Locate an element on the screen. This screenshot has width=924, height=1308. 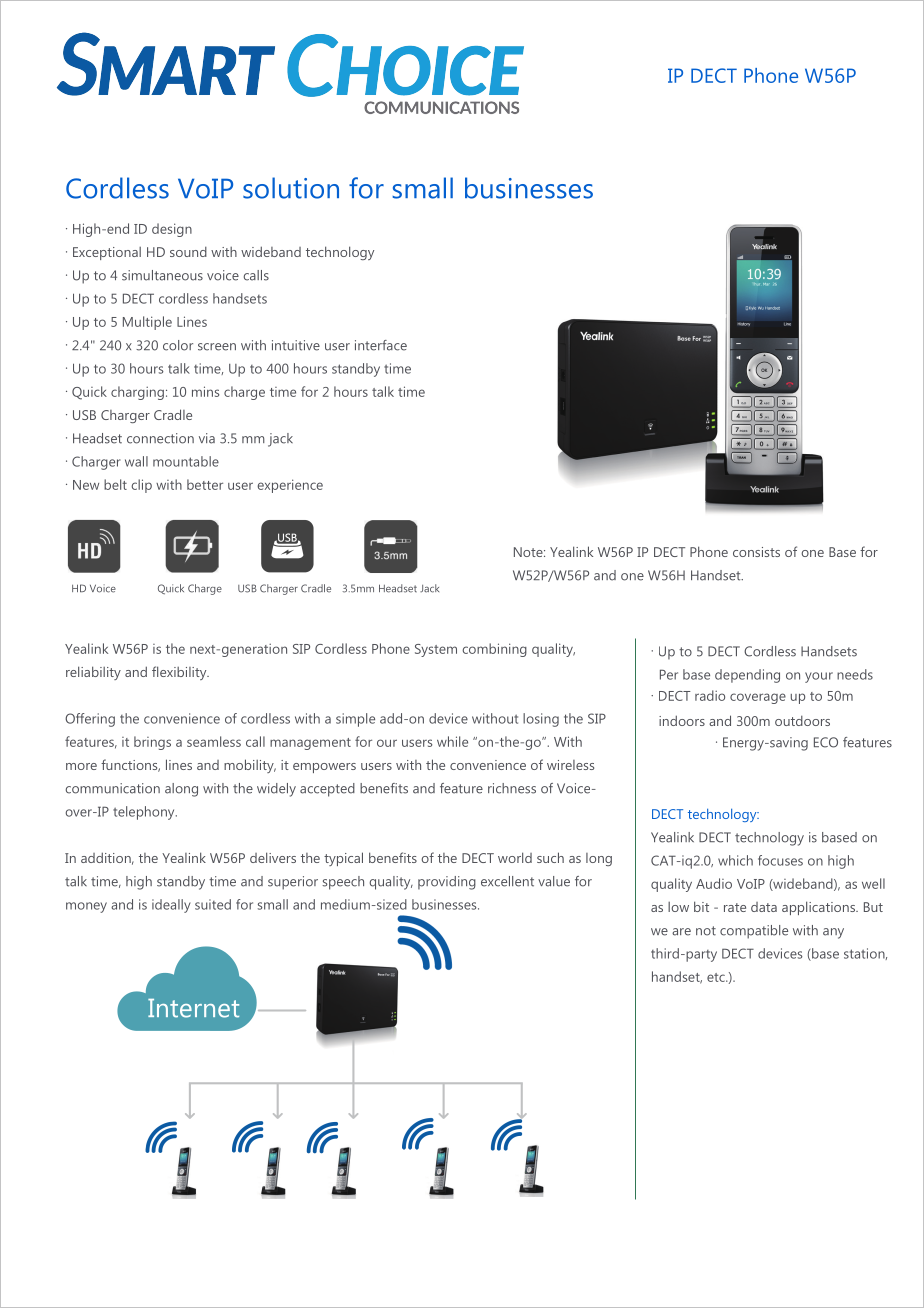
solution is located at coordinates (291, 188).
